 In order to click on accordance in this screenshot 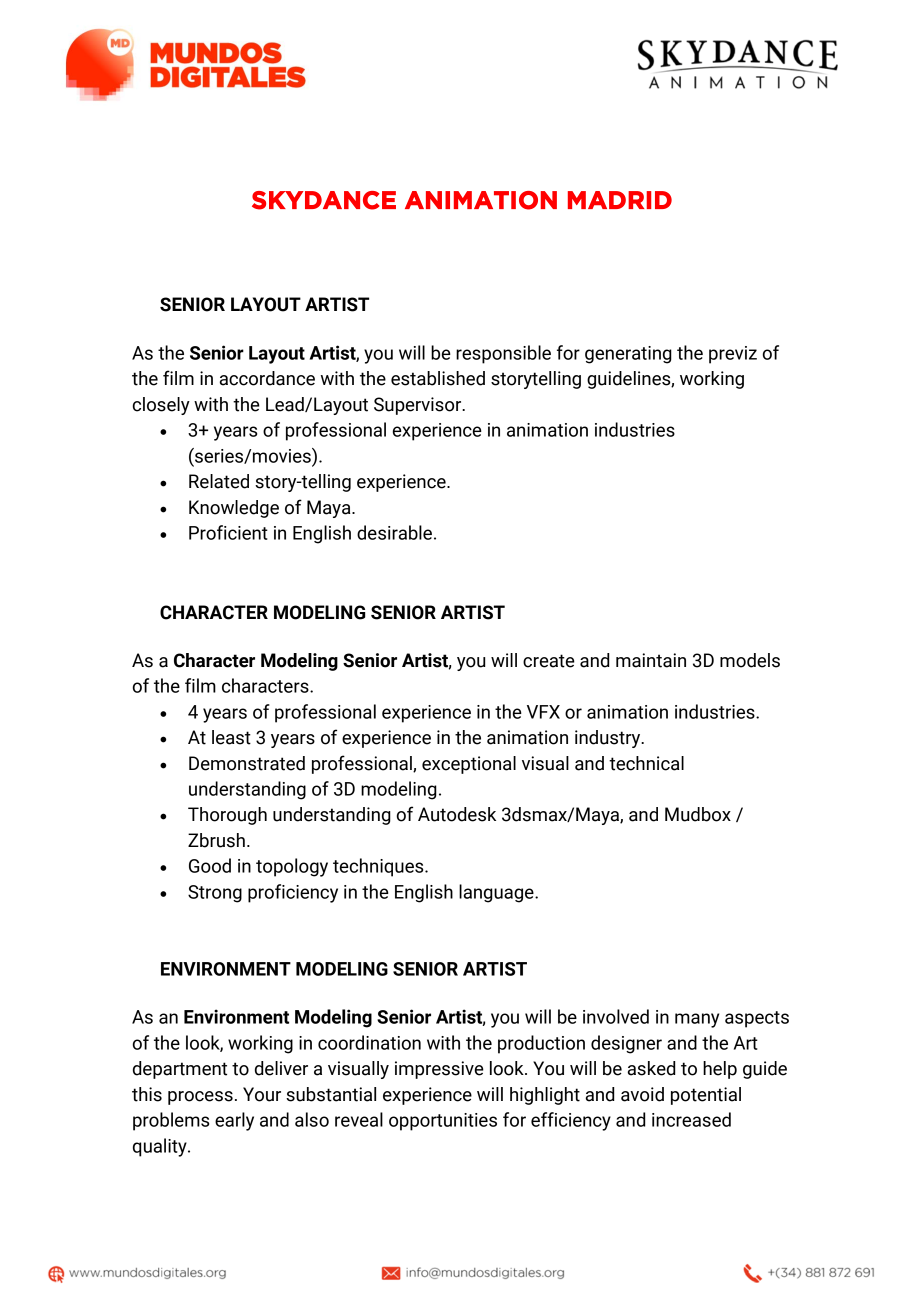, I will do `click(267, 378)`.
